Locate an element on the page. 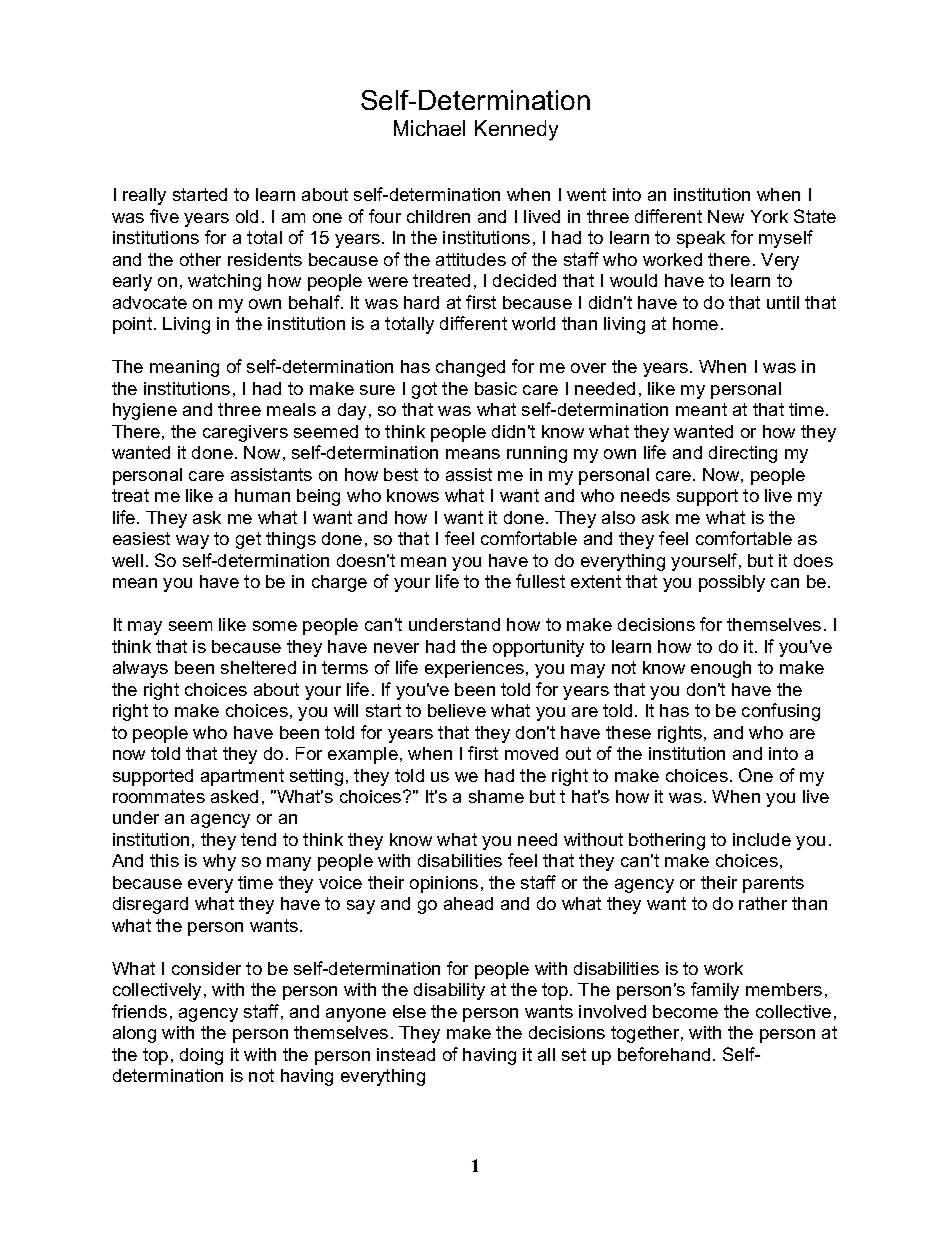 The width and height of the page is (952, 1233). some is located at coordinates (275, 626).
